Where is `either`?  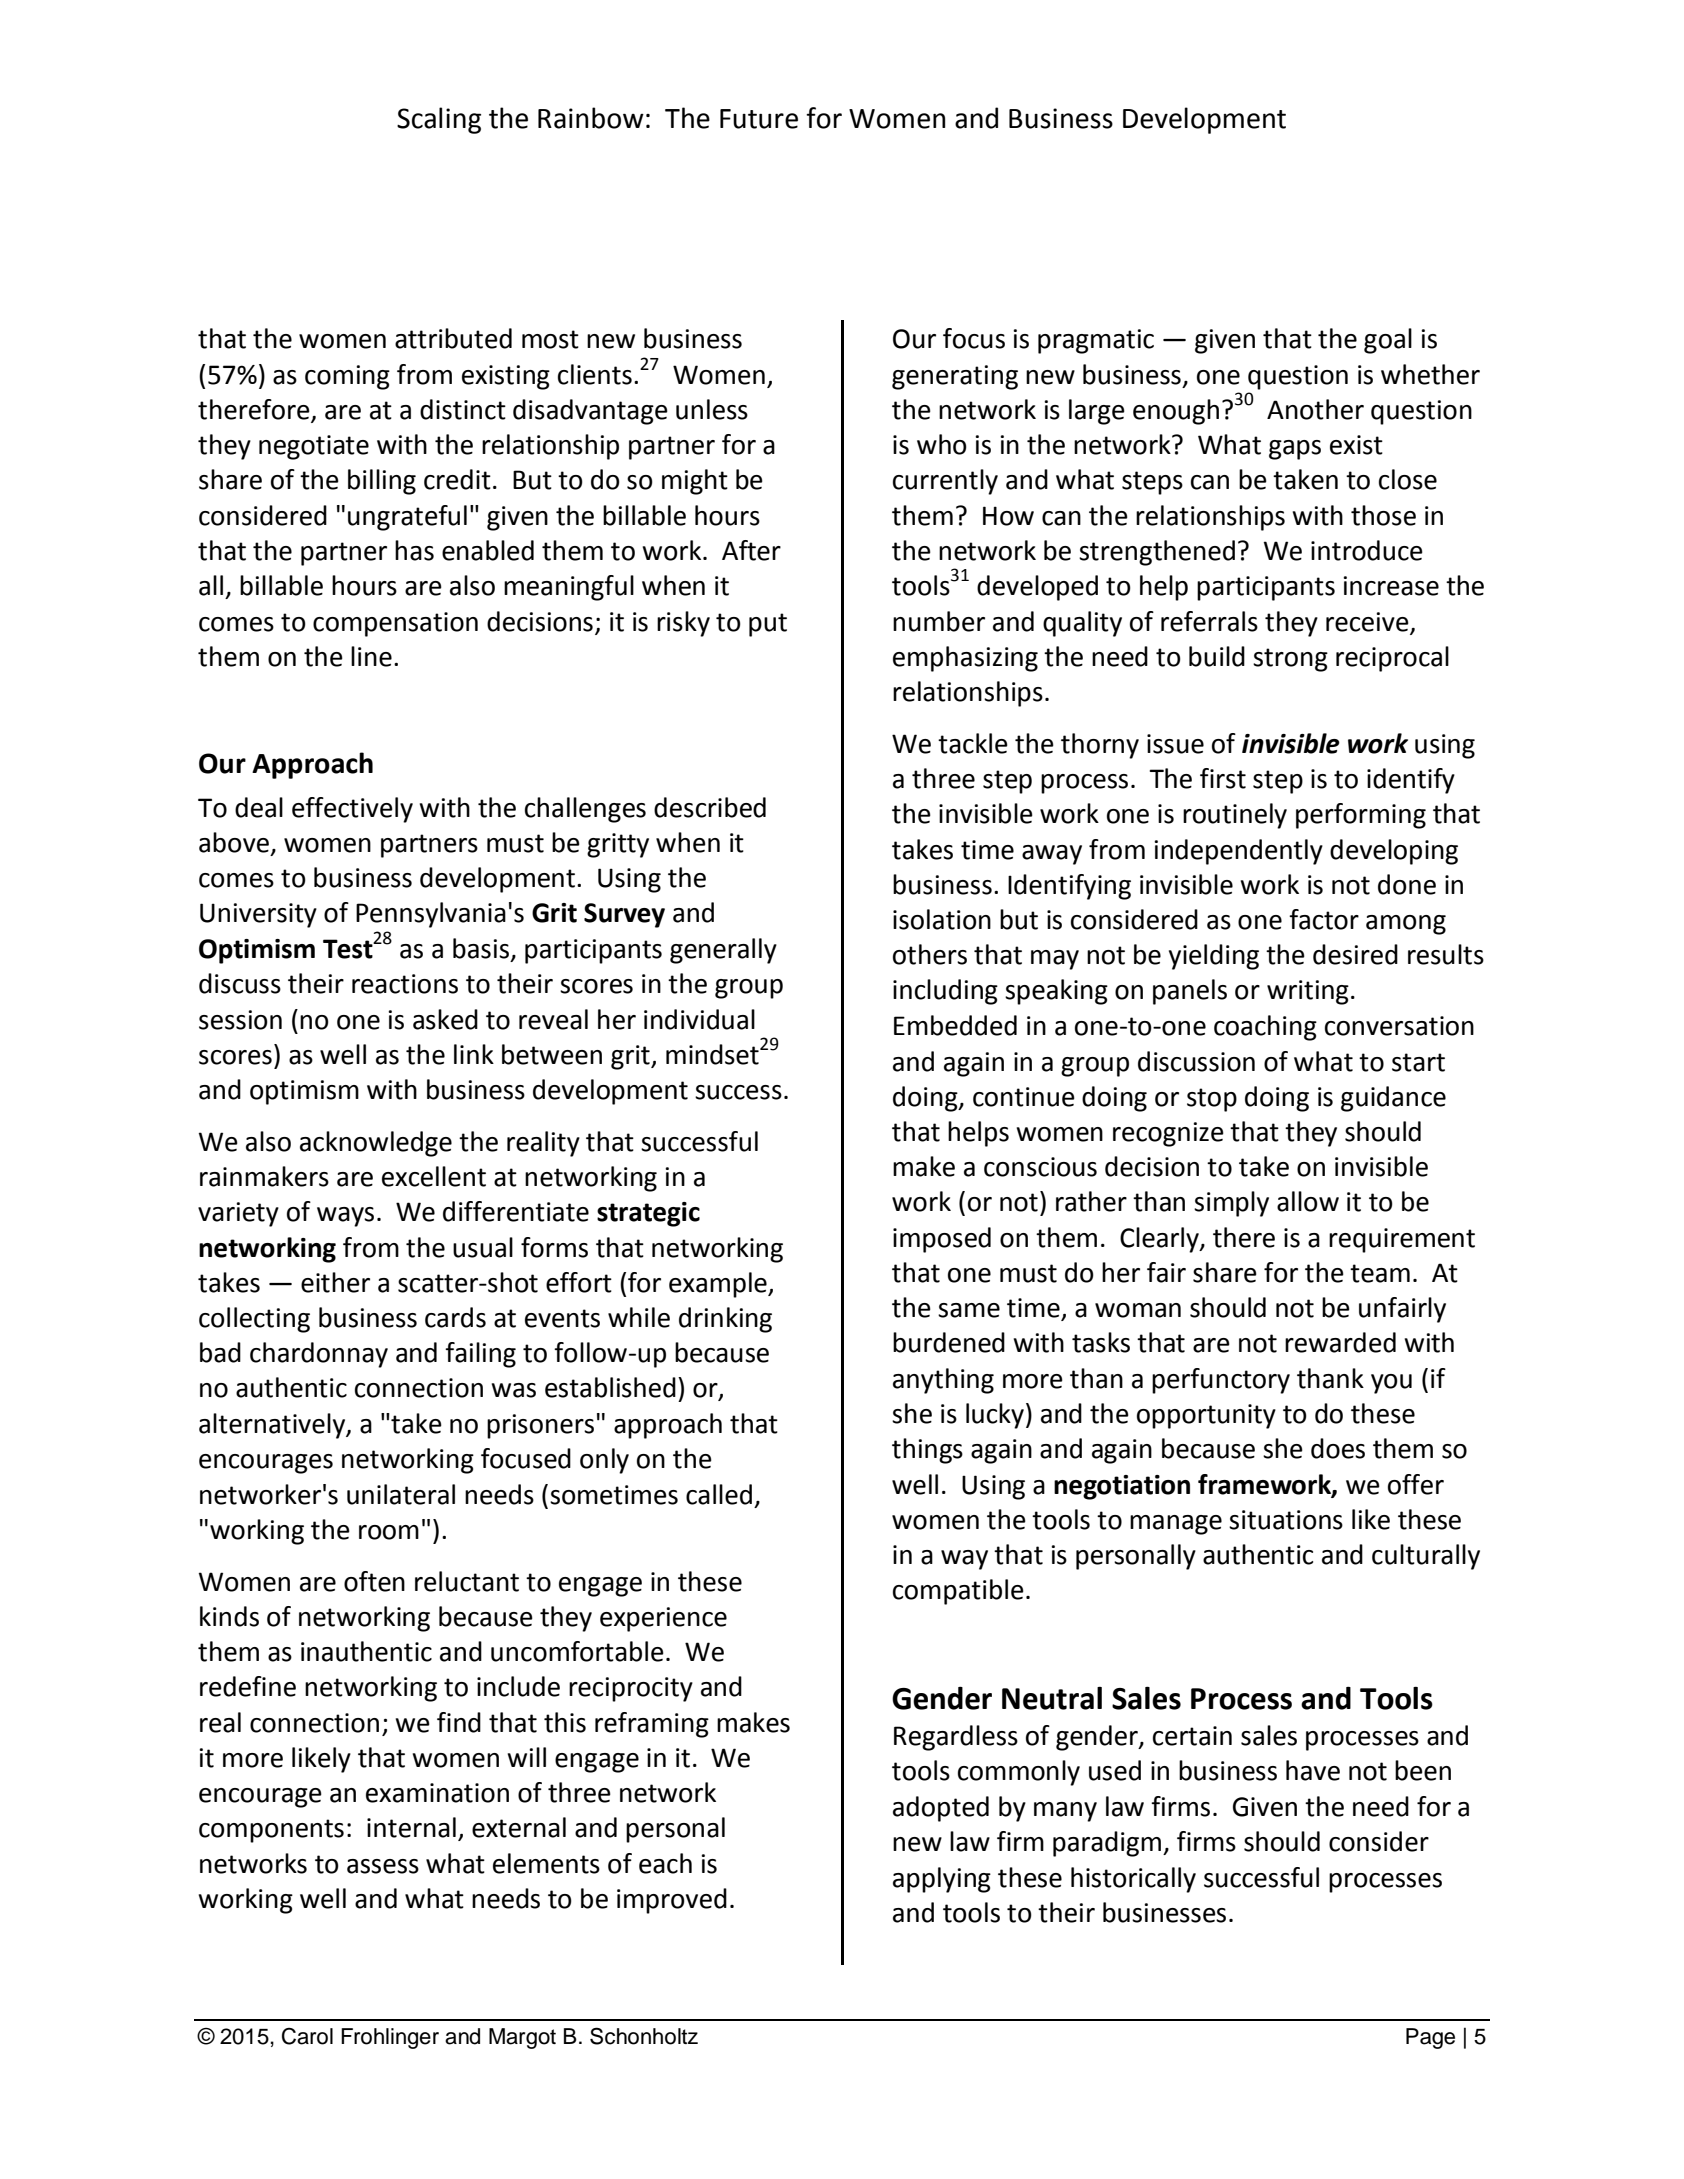 either is located at coordinates (335, 1282).
